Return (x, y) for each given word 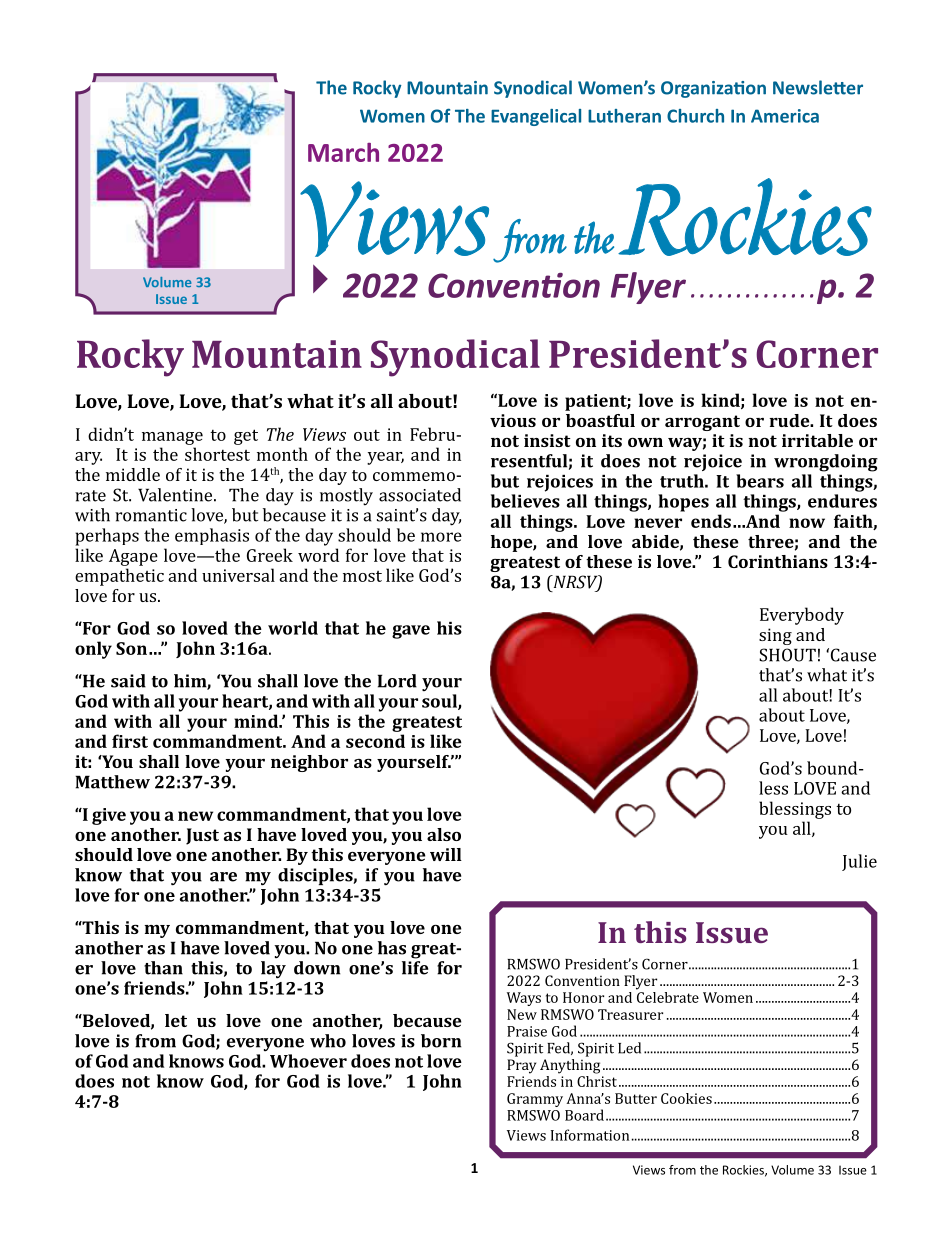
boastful (600, 420)
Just (202, 836)
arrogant (702, 423)
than (163, 968)
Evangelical (536, 117)
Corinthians (778, 561)
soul (440, 702)
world (293, 628)
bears (760, 481)
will (446, 854)
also (444, 834)
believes (525, 501)
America (785, 116)
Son (131, 648)
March (343, 152)
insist (547, 440)
